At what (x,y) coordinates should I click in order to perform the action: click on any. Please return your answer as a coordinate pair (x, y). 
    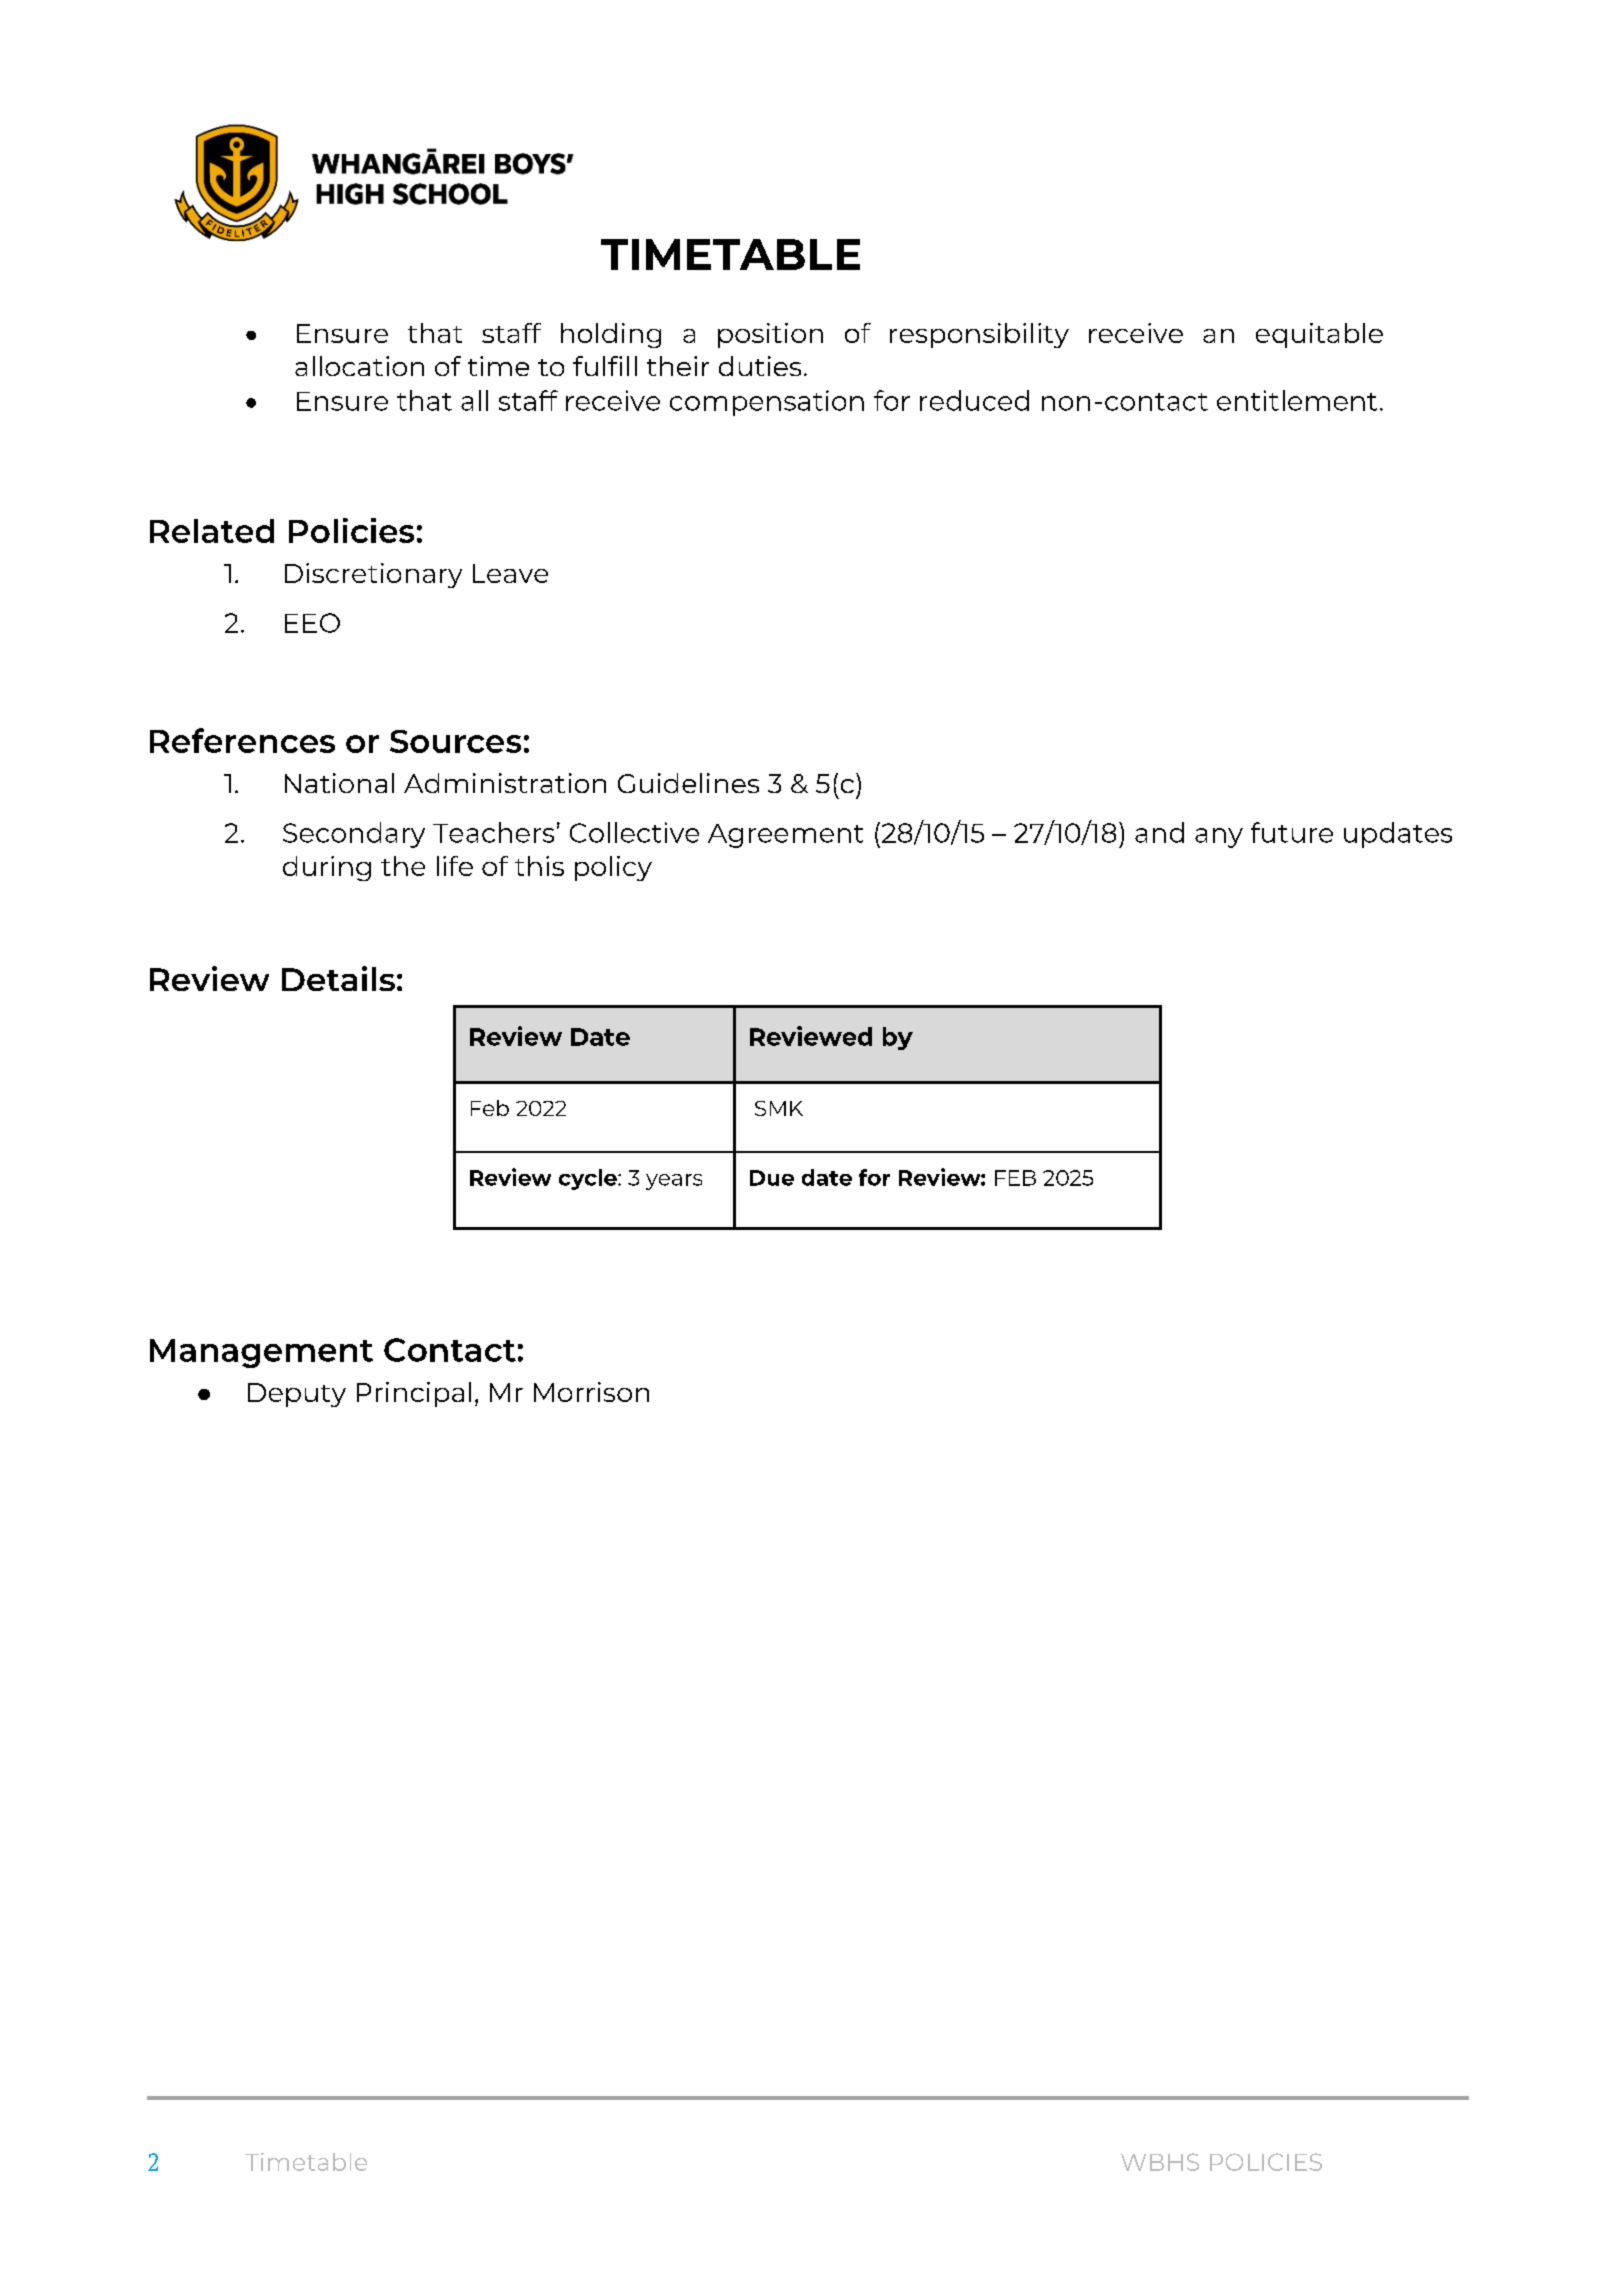
    Looking at the image, I should click on (1219, 838).
